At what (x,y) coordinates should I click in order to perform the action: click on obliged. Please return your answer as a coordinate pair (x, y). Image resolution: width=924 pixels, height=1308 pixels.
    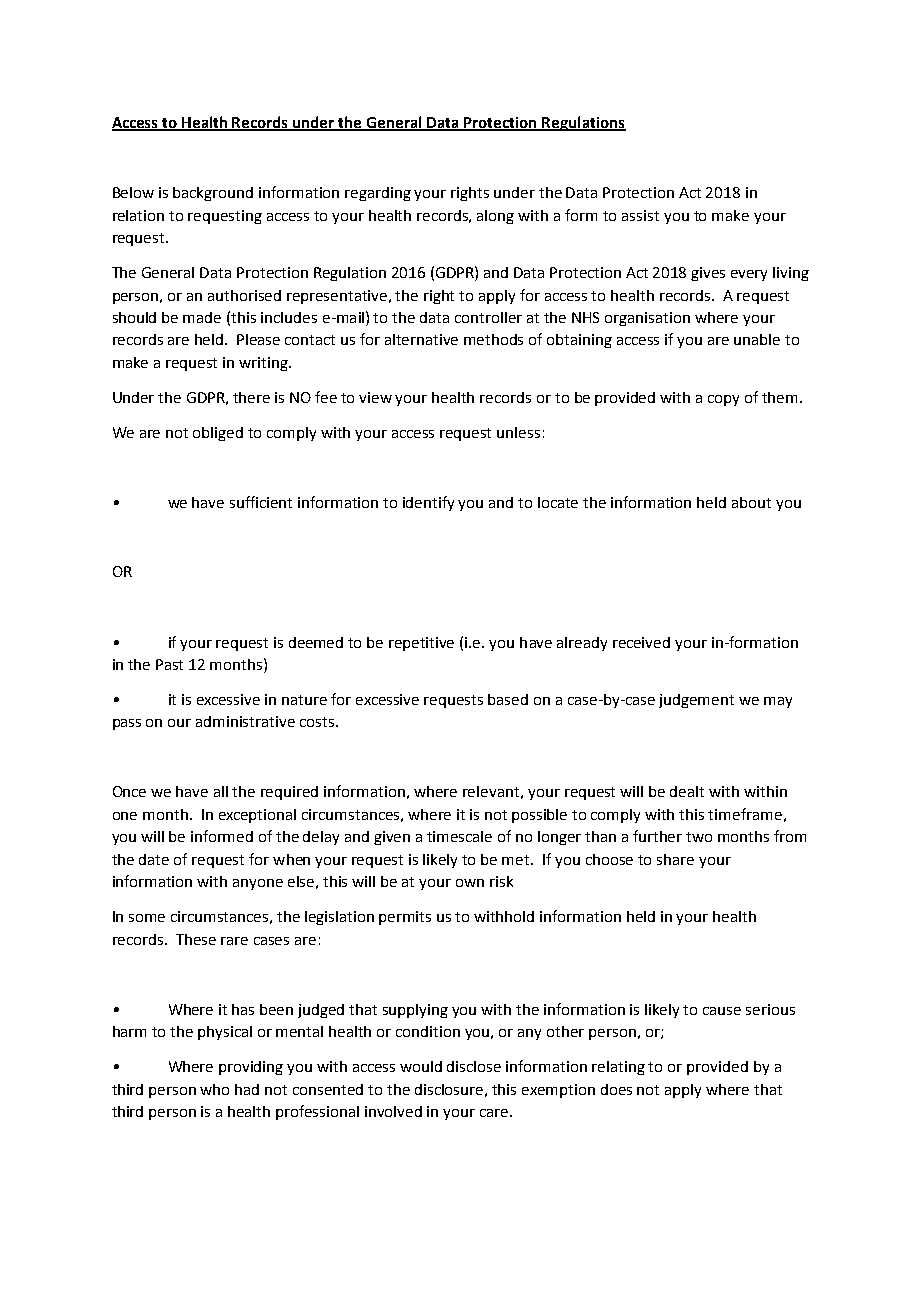
    Looking at the image, I should click on (218, 434).
